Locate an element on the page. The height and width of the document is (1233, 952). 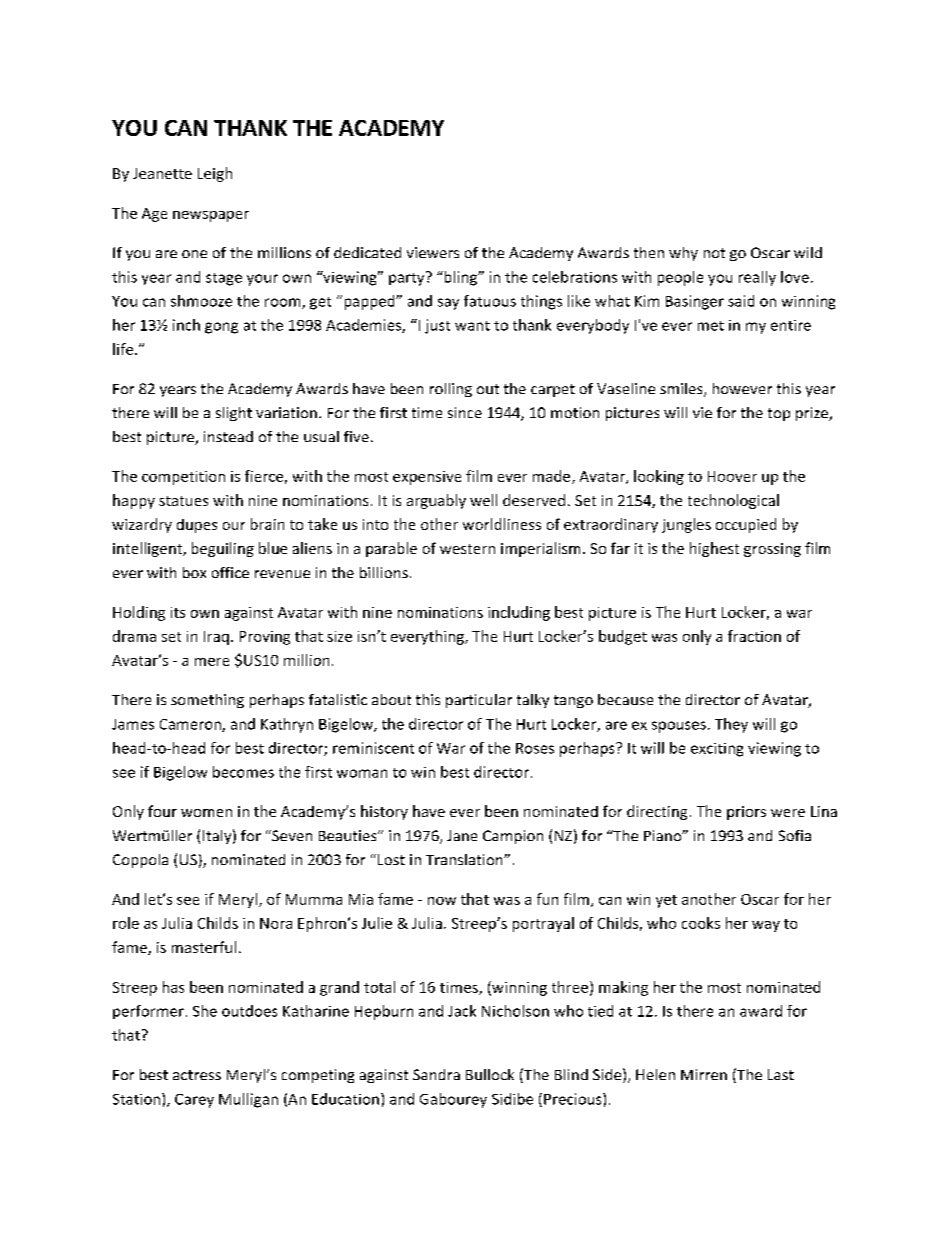
slight is located at coordinates (234, 414).
